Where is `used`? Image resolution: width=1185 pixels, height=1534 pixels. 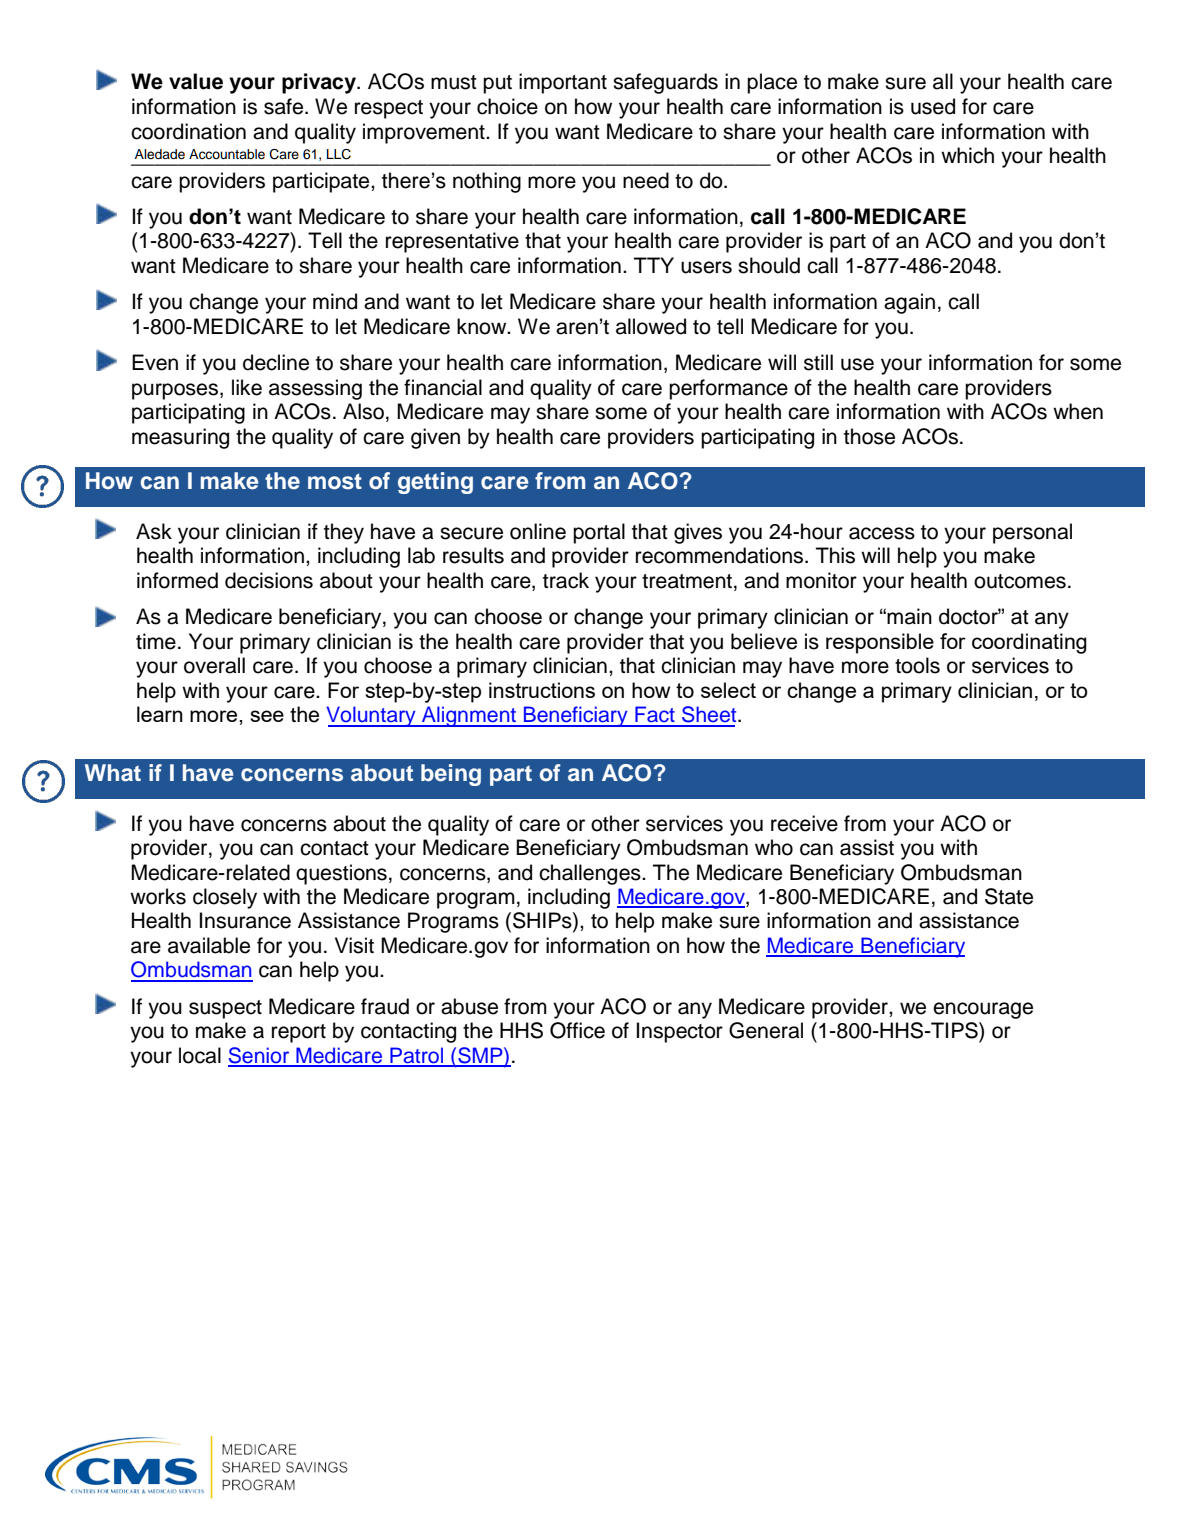 used is located at coordinates (933, 106).
